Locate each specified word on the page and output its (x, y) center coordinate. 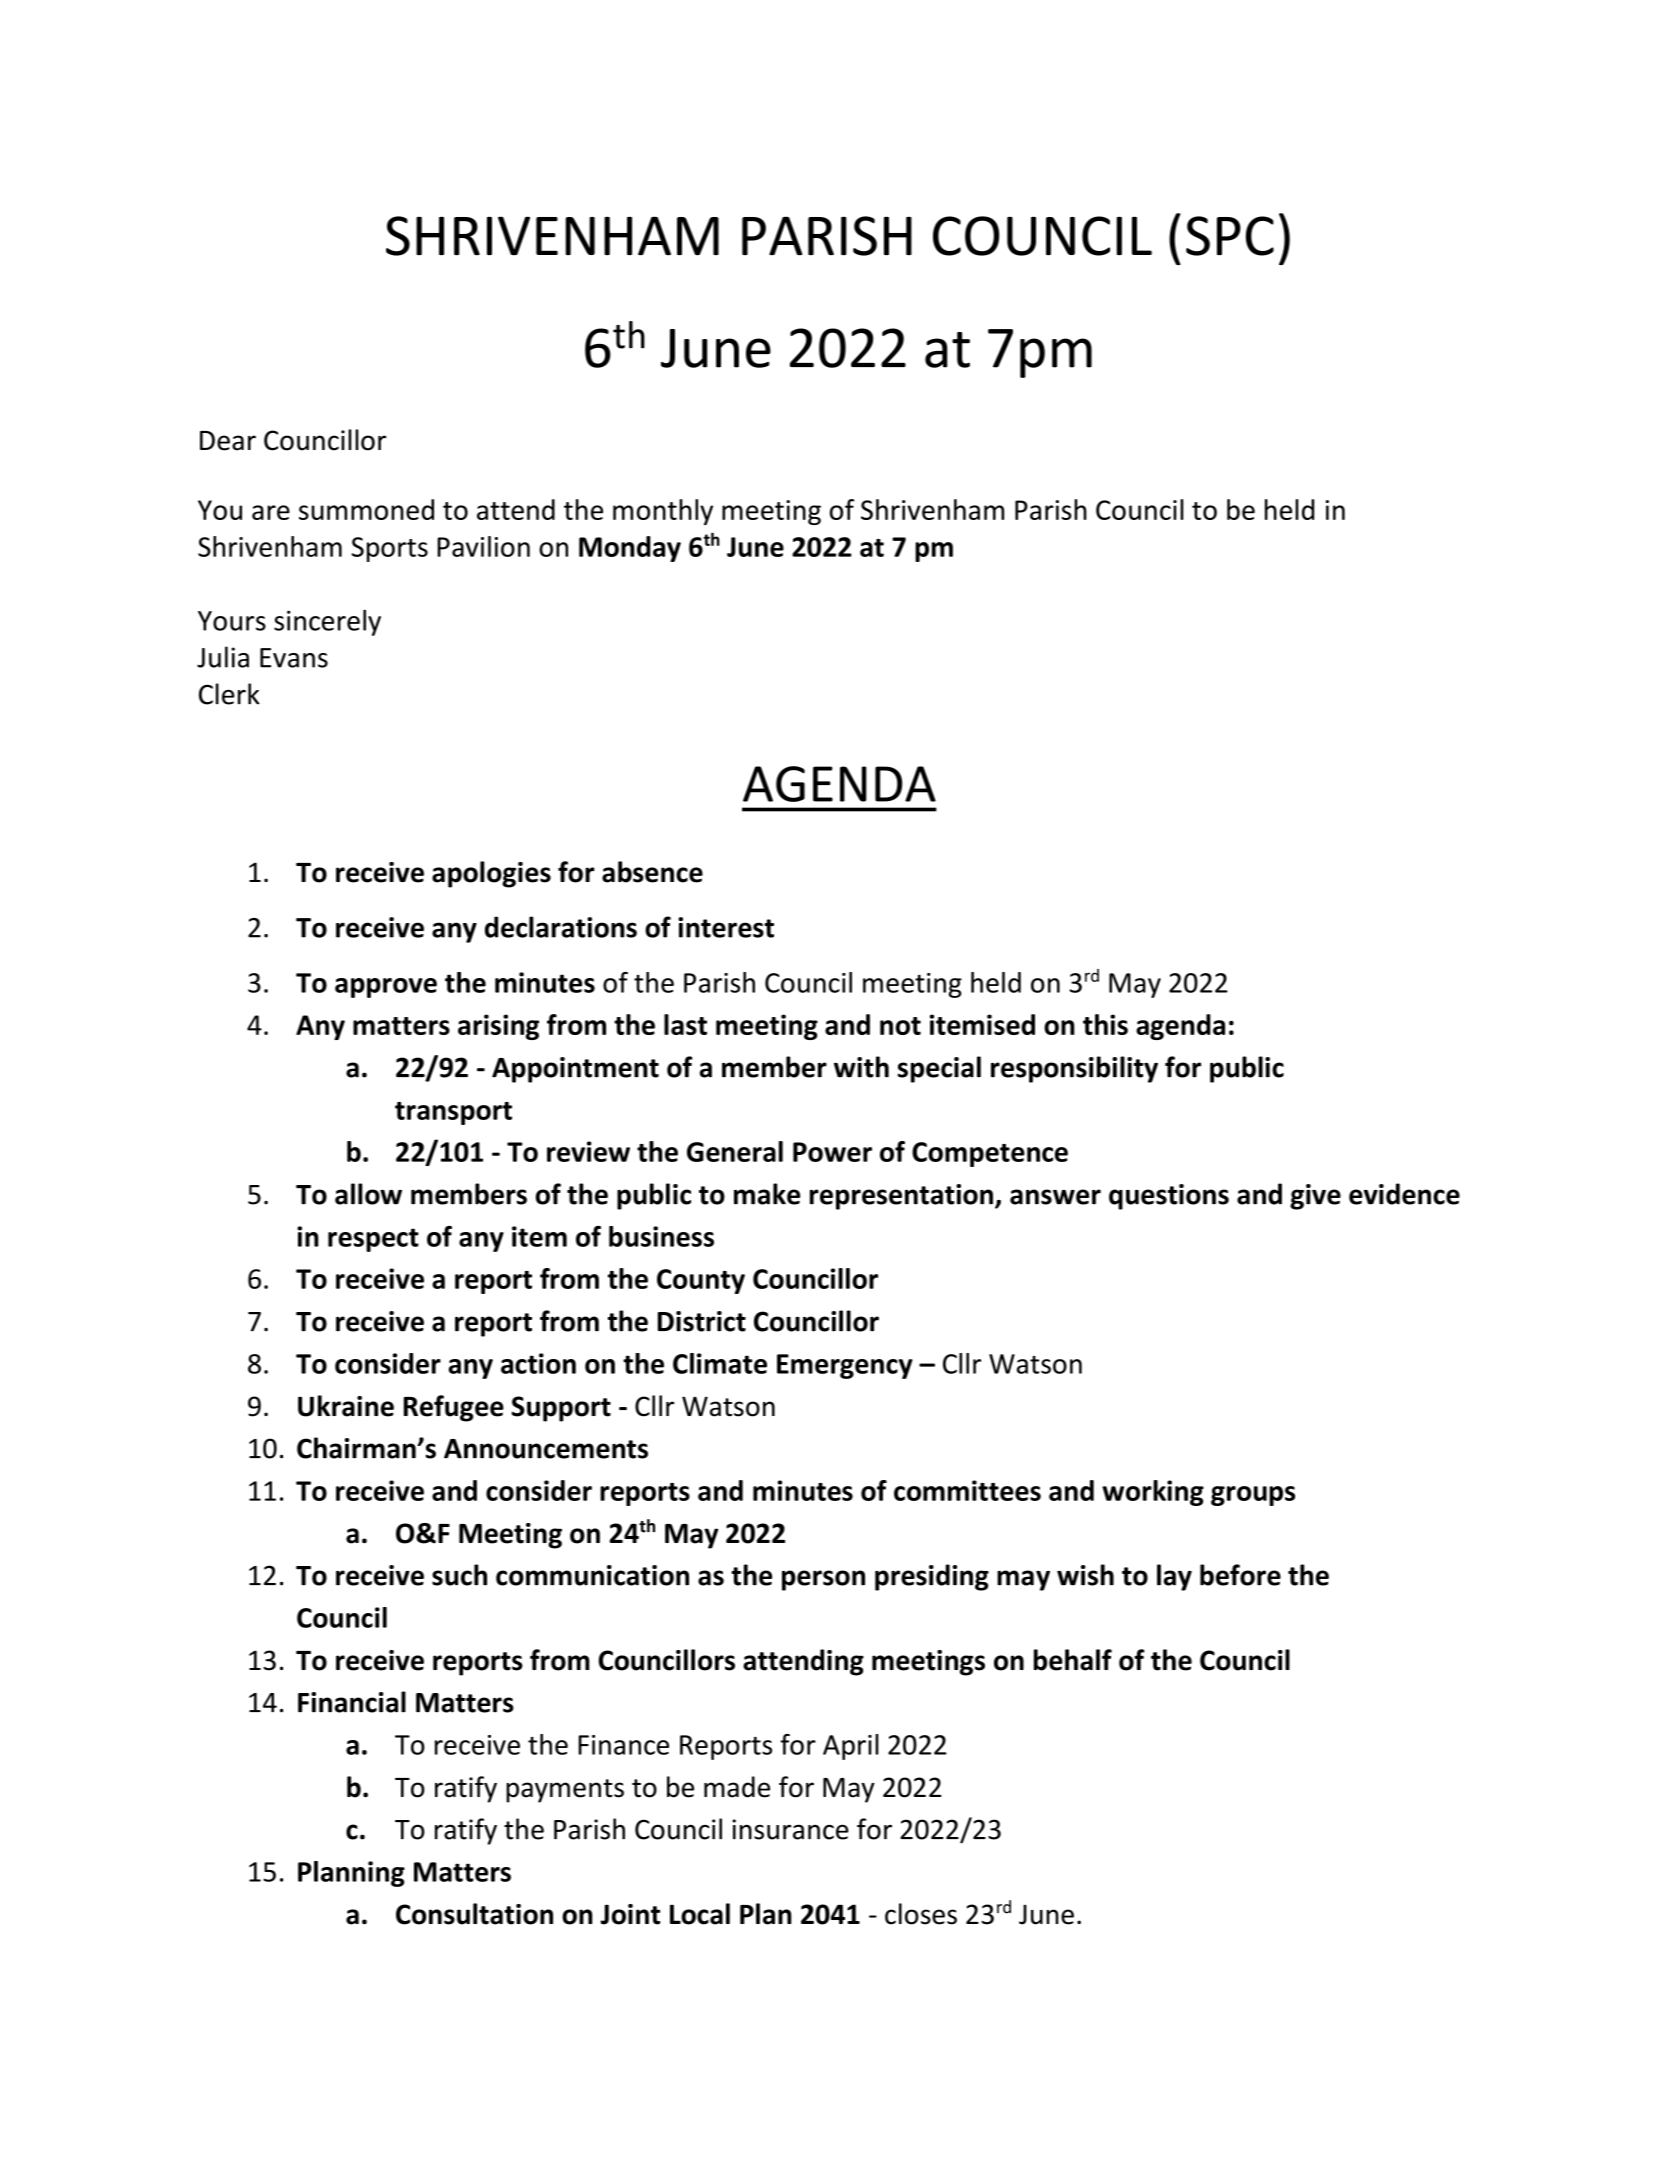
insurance (790, 1829)
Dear (228, 441)
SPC (1230, 236)
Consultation (474, 1914)
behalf (1073, 1660)
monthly (663, 512)
